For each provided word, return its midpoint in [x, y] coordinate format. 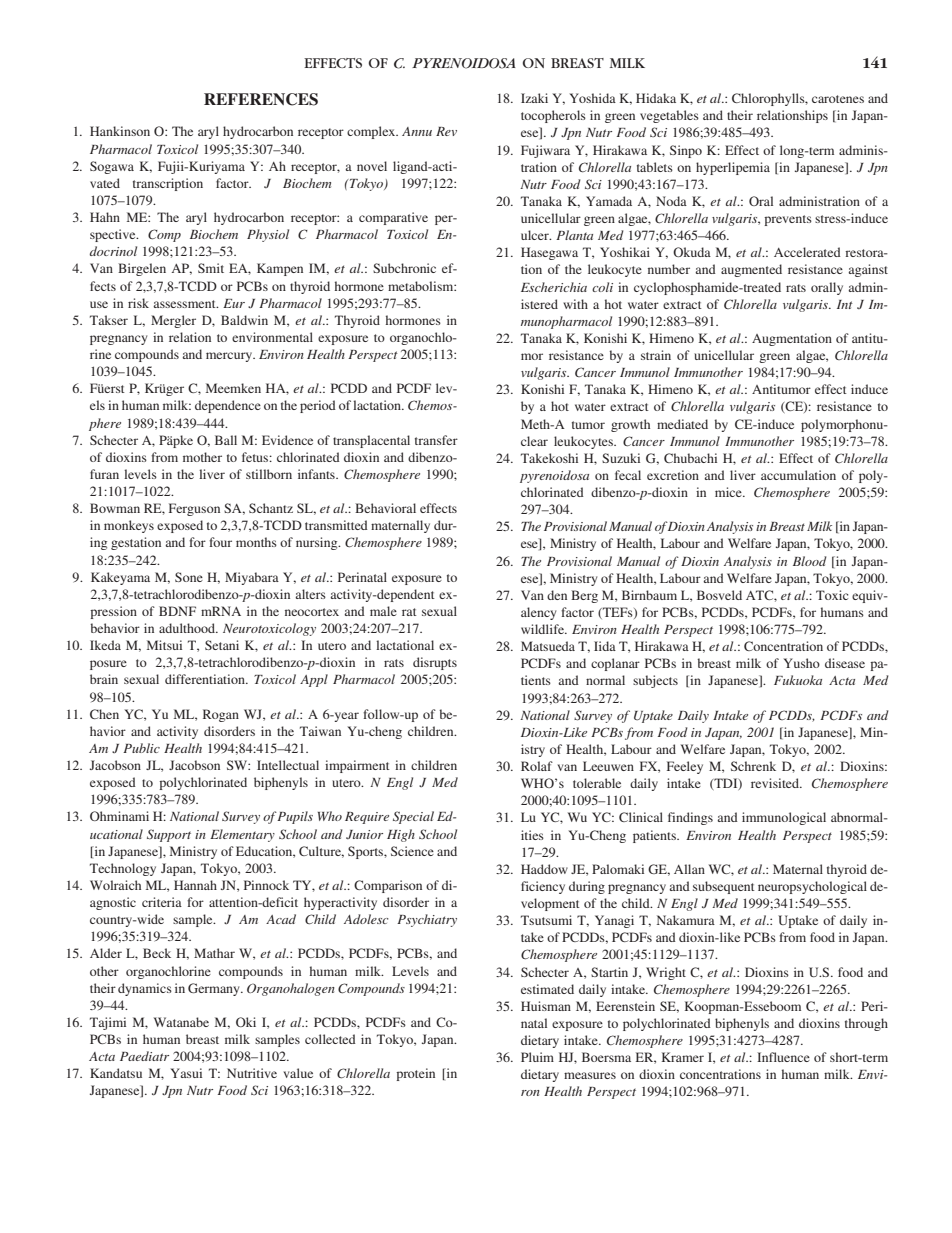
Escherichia [554, 287]
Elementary [242, 835]
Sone [189, 577]
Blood [810, 561]
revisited [776, 783]
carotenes [838, 99]
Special [413, 817]
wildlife [543, 629]
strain [656, 355]
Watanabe [181, 1022]
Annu [417, 131]
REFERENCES [261, 99]
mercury [230, 357]
